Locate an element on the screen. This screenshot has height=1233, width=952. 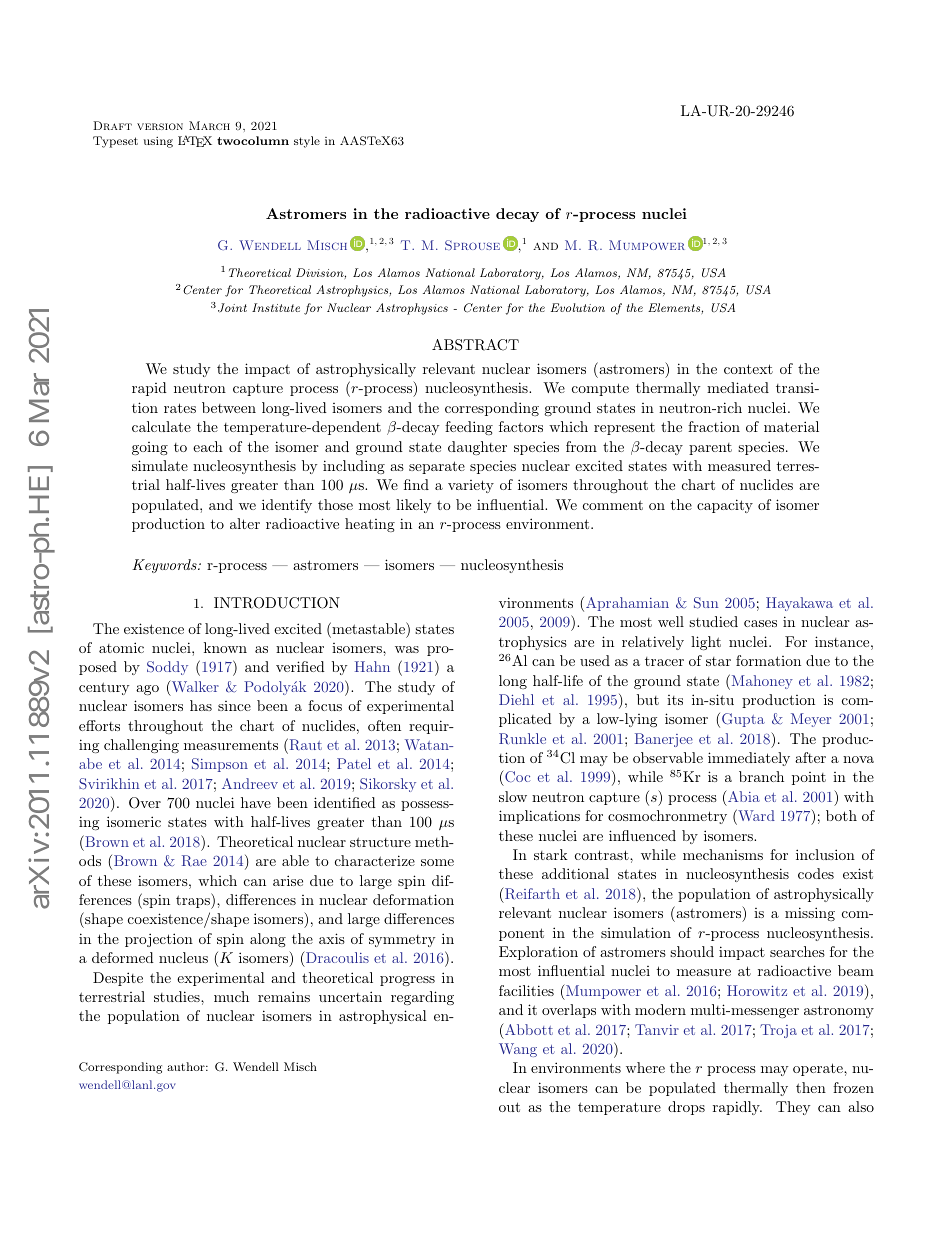
then is located at coordinates (811, 1087).
